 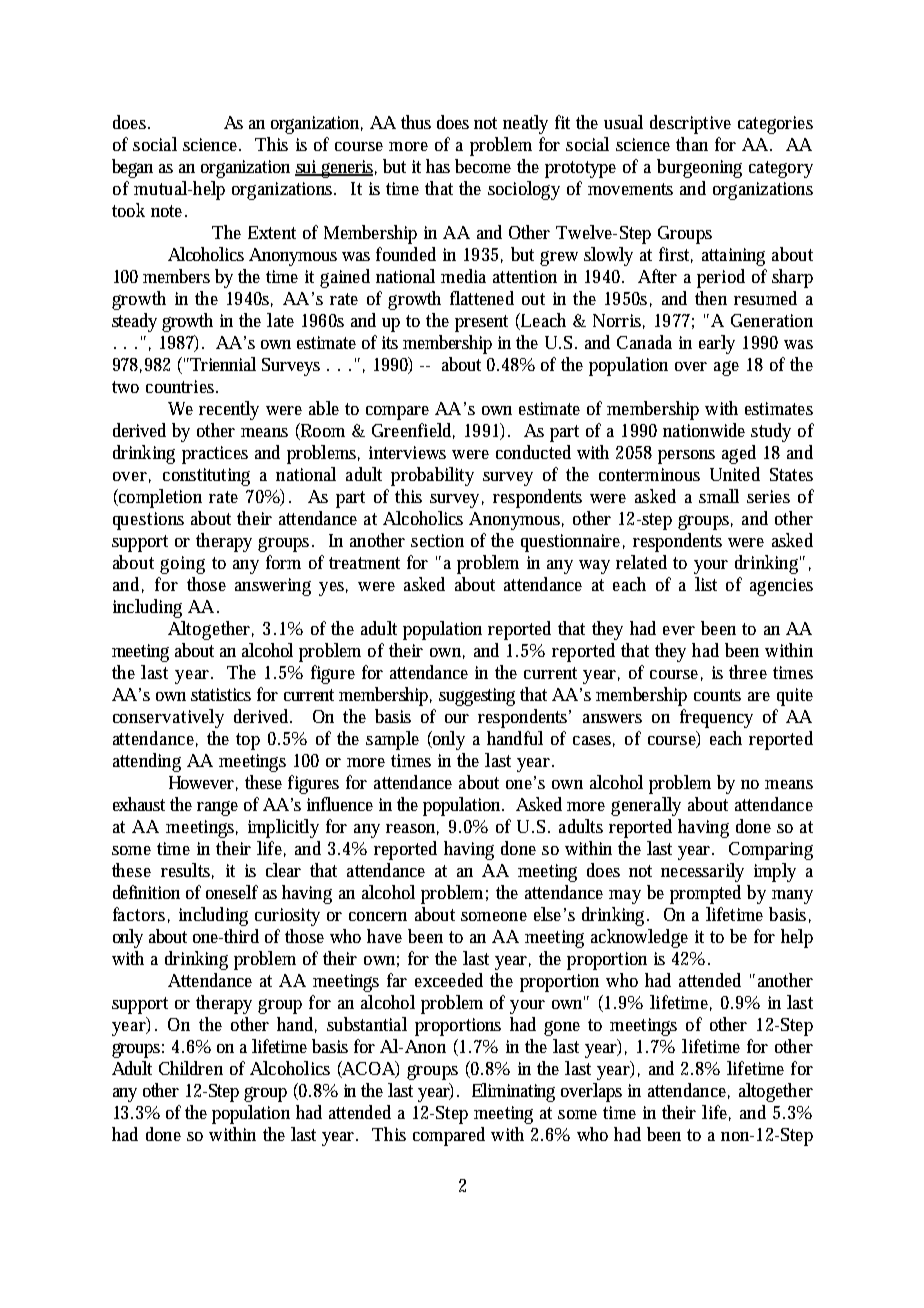 I want to click on going, so click(x=182, y=565).
